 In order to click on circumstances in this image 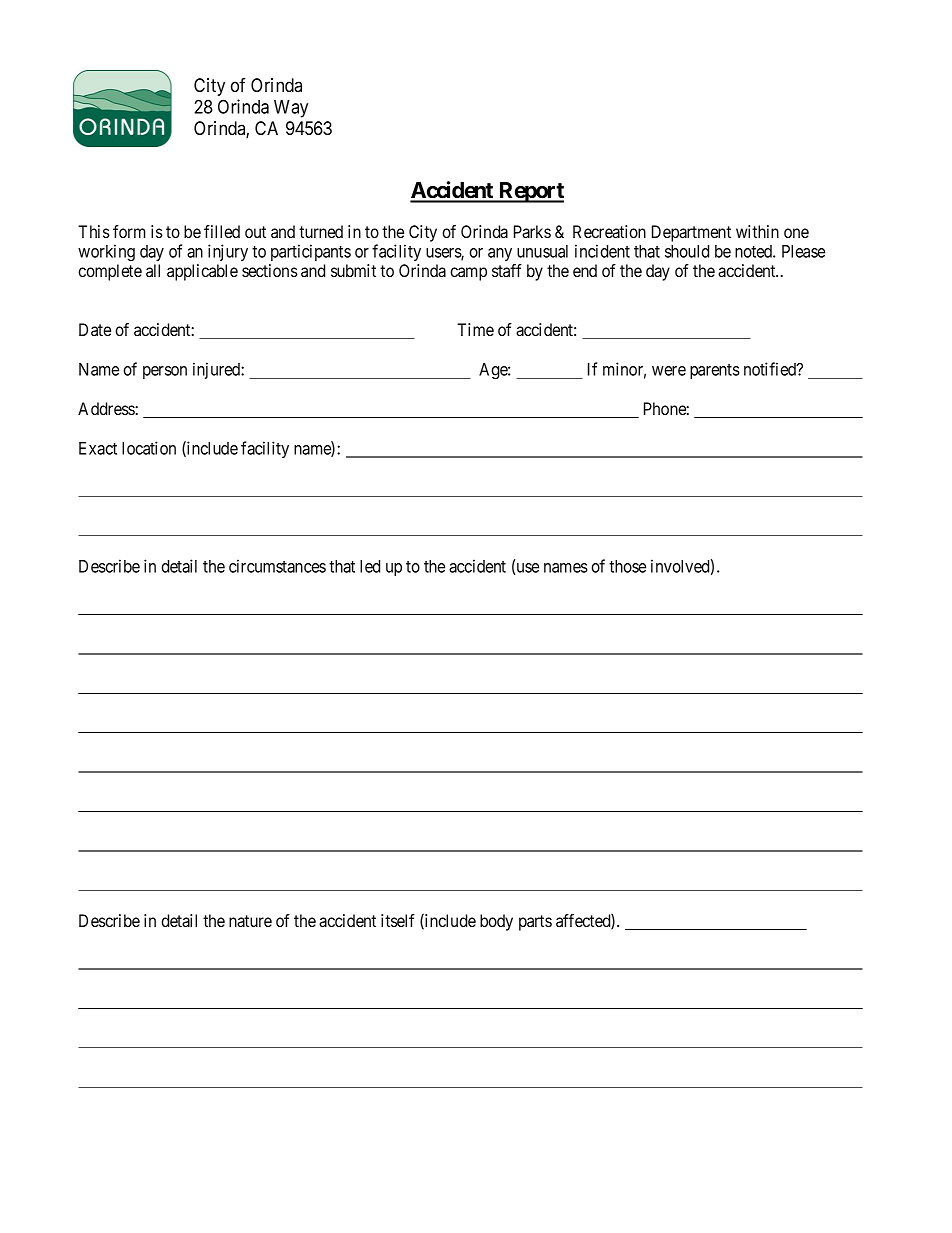, I will do `click(277, 566)`.
